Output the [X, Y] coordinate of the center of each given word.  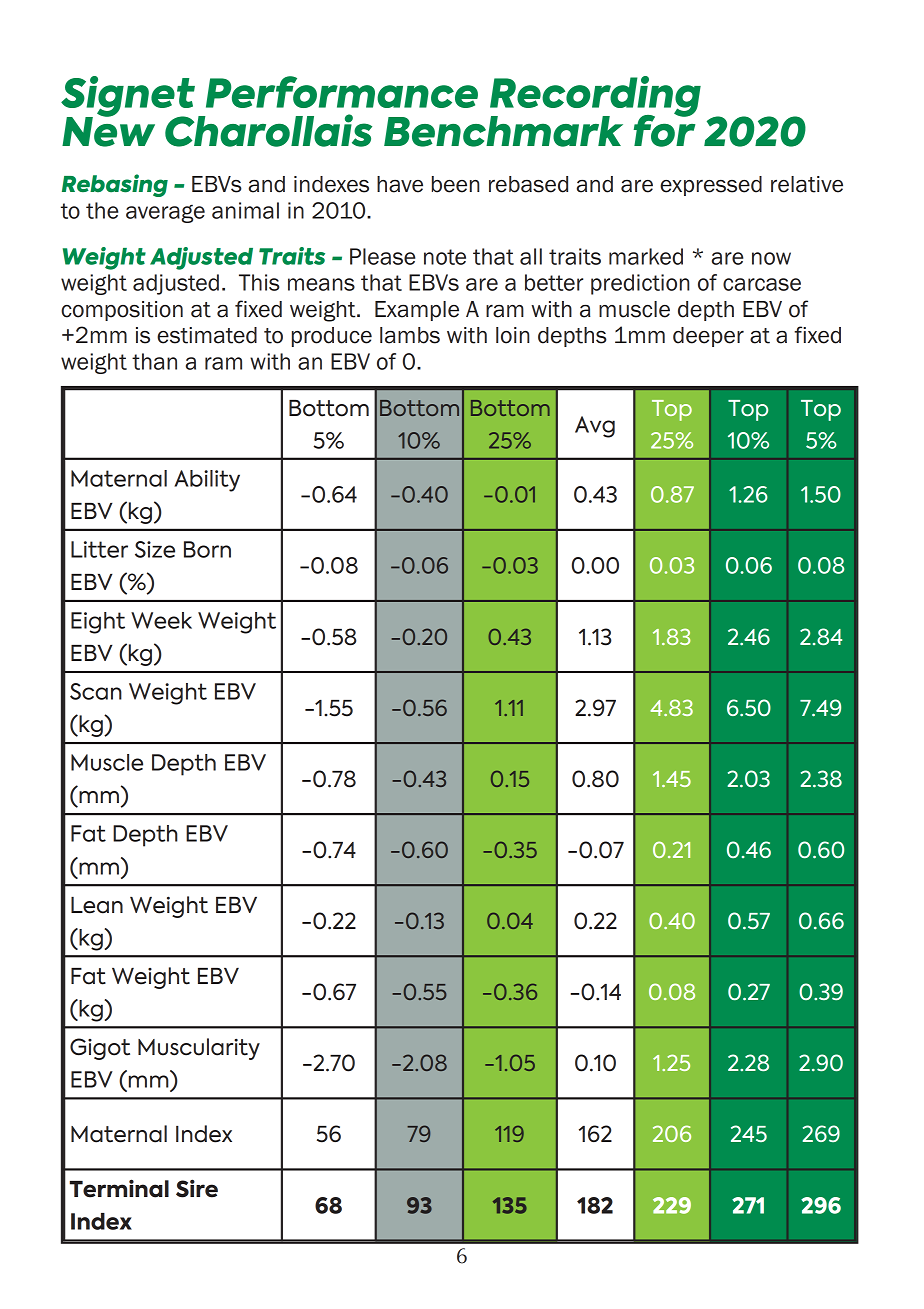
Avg [595, 427]
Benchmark [503, 131]
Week [161, 620]
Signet [128, 97]
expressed [711, 186]
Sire [197, 1188]
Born [207, 549]
